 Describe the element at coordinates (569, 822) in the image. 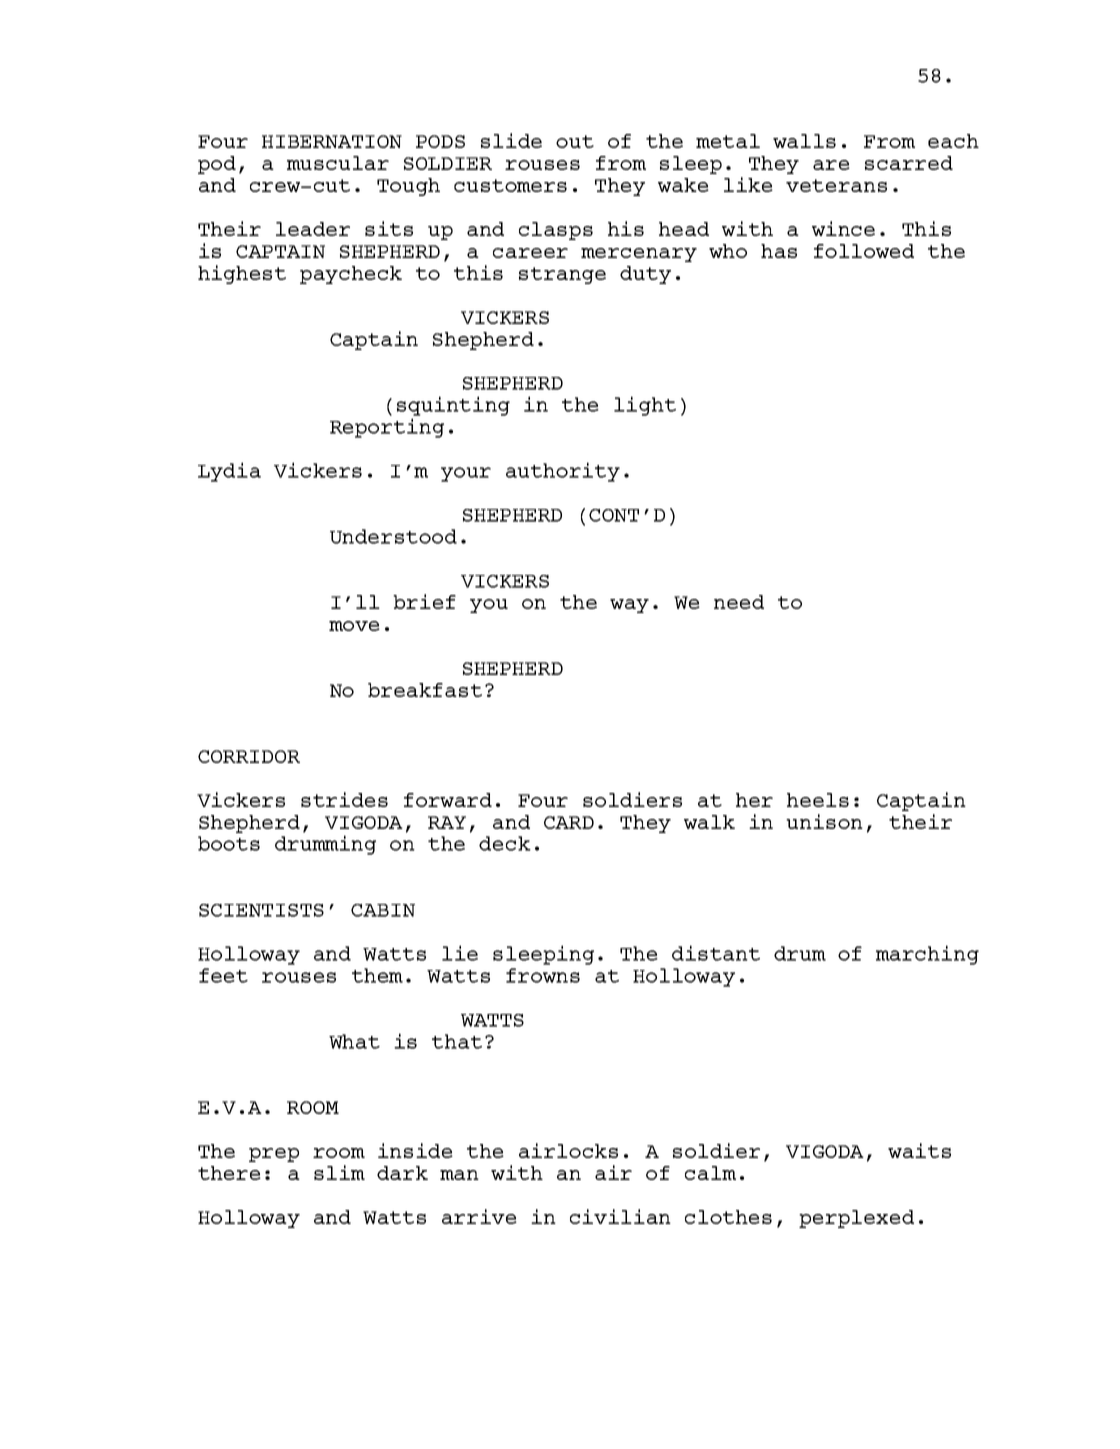

I see `CARD` at that location.
